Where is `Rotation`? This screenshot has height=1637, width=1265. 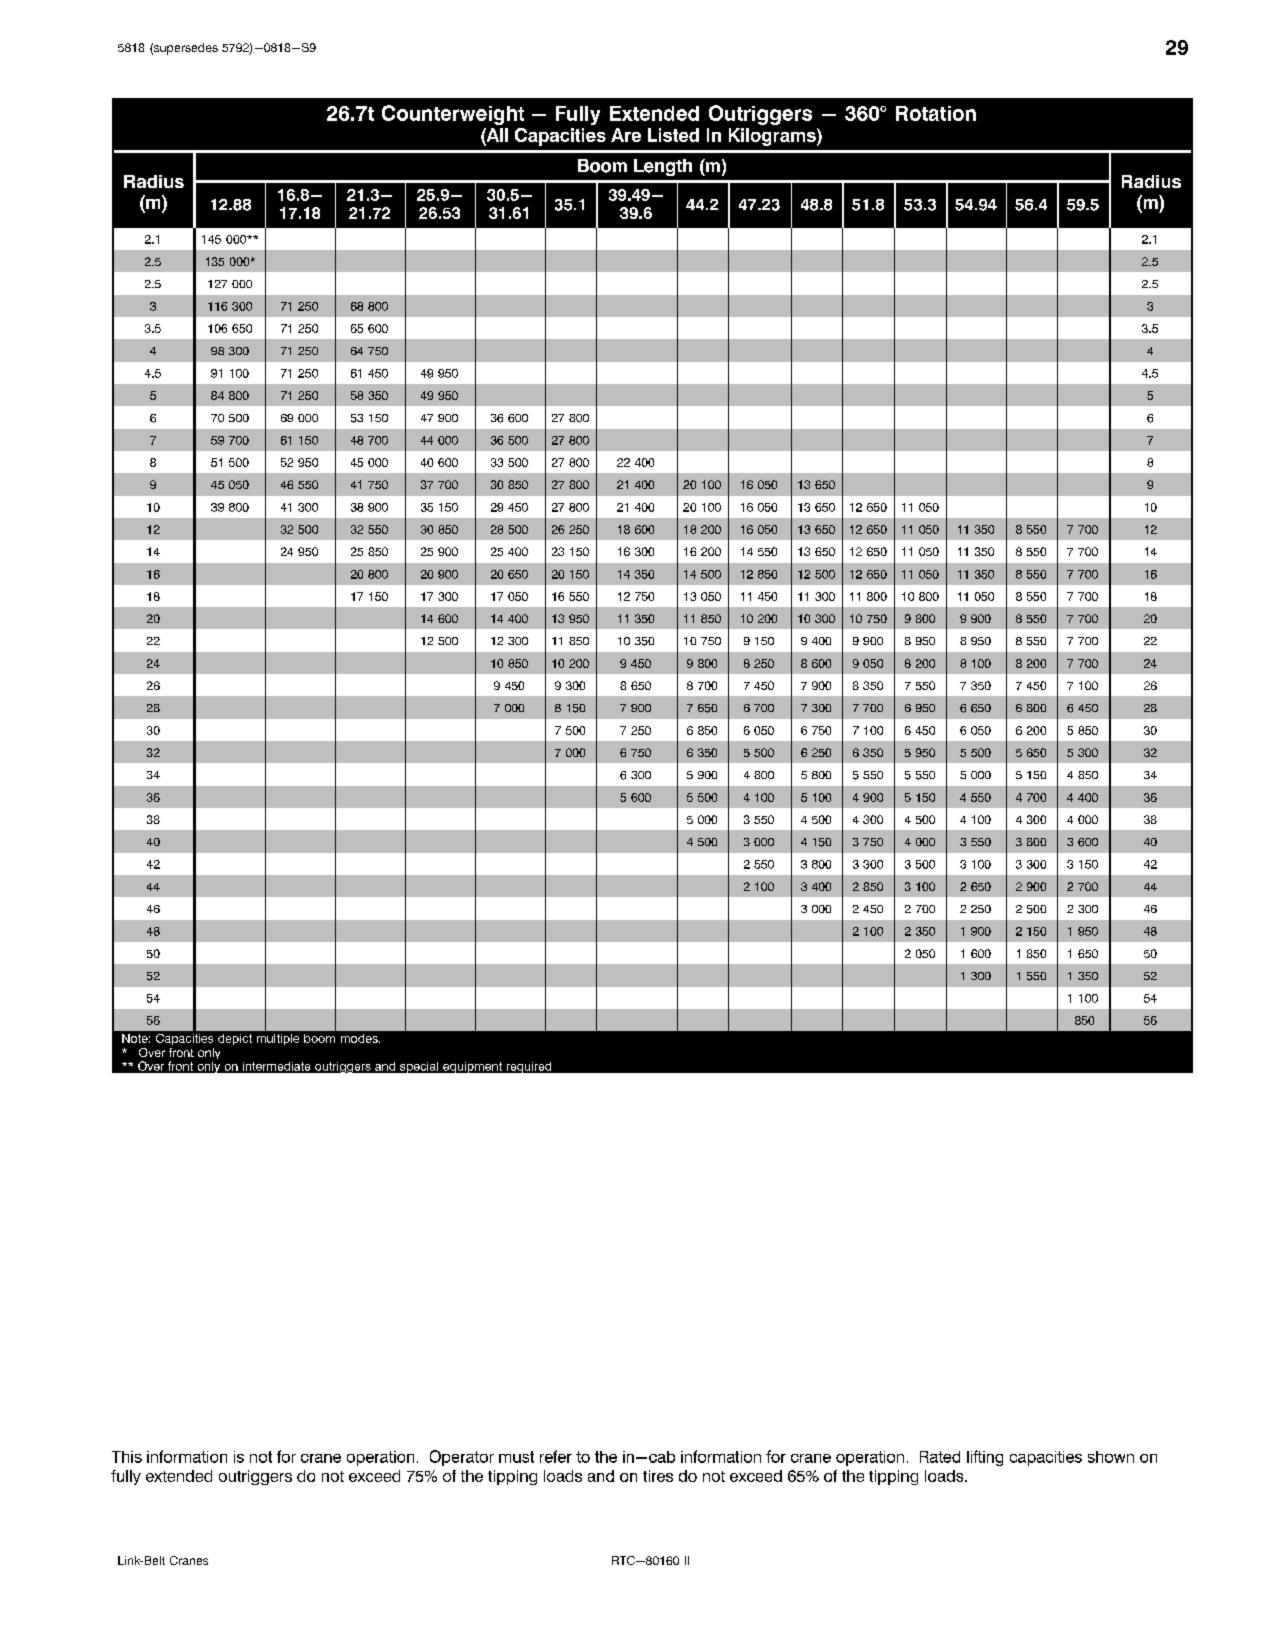 Rotation is located at coordinates (936, 113).
